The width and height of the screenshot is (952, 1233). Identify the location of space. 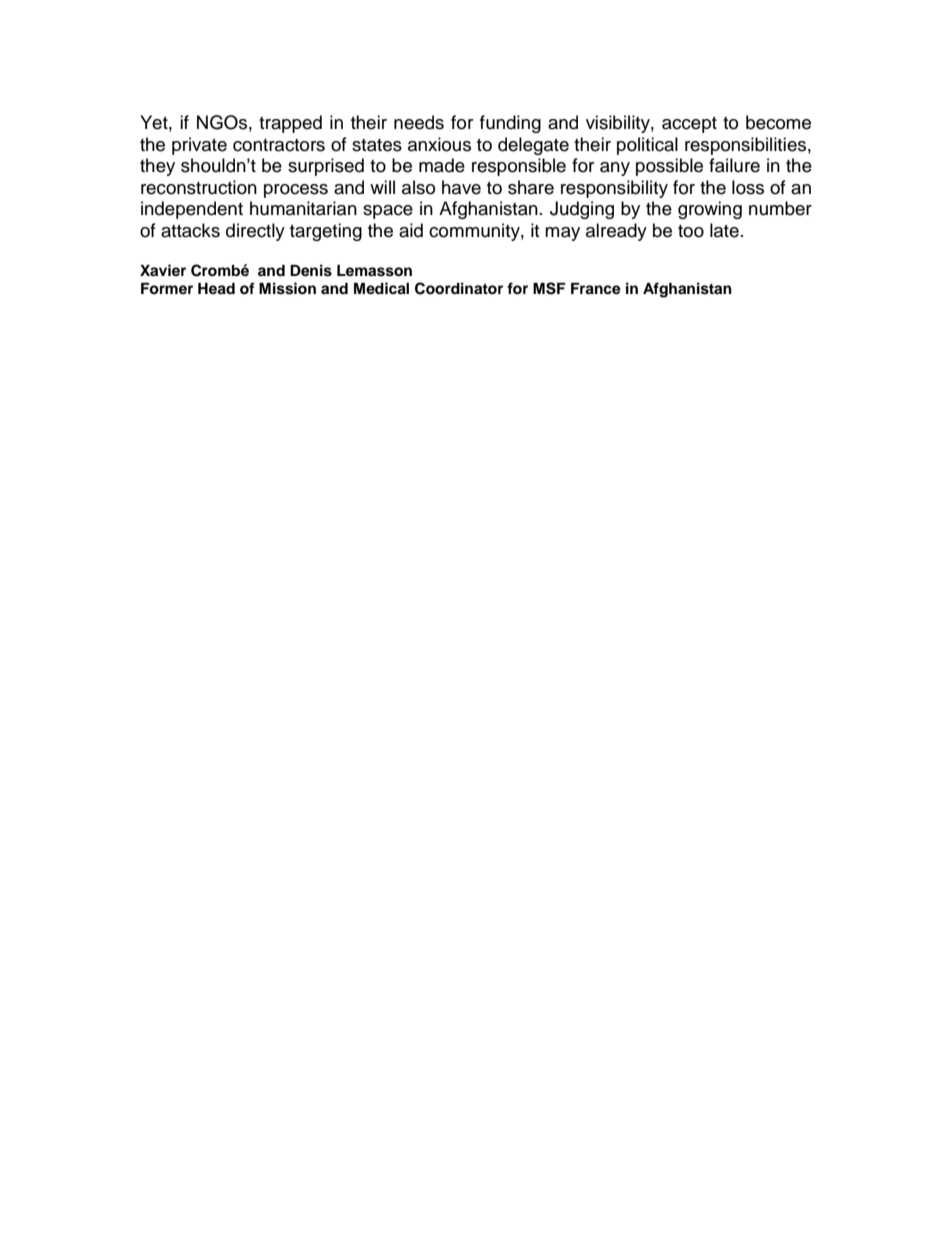
(388, 212).
